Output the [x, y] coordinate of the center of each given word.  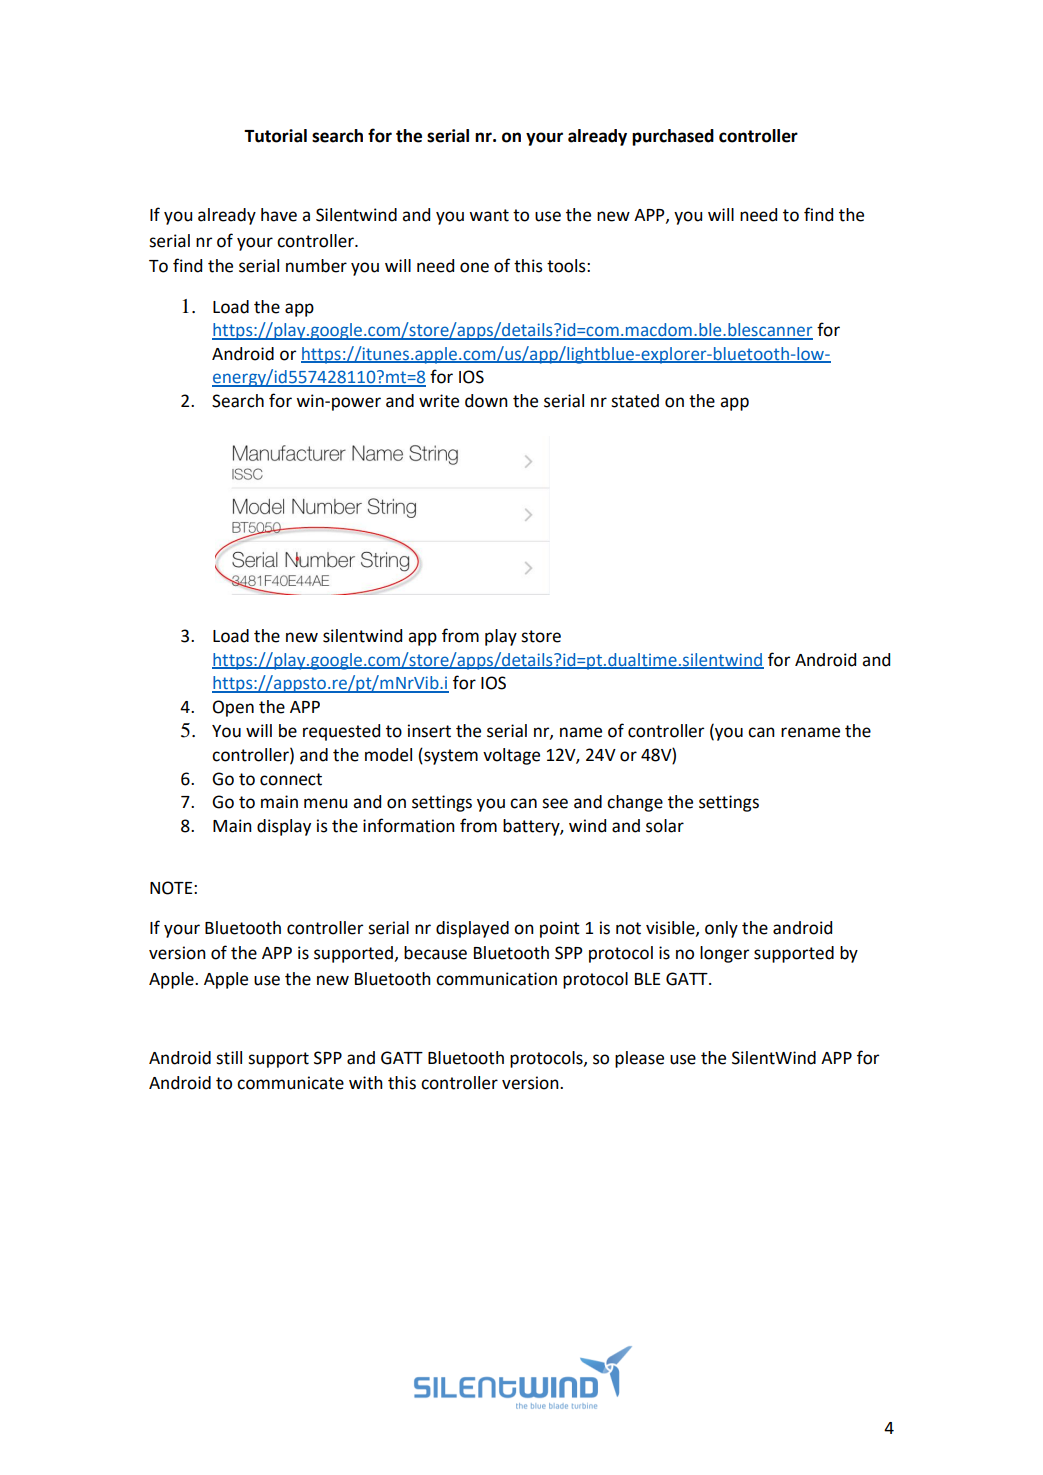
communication [496, 979]
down [486, 401]
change [635, 803]
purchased [673, 137]
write [439, 401]
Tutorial [275, 136]
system [450, 756]
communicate [290, 1083]
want [489, 215]
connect [291, 779]
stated [635, 401]
